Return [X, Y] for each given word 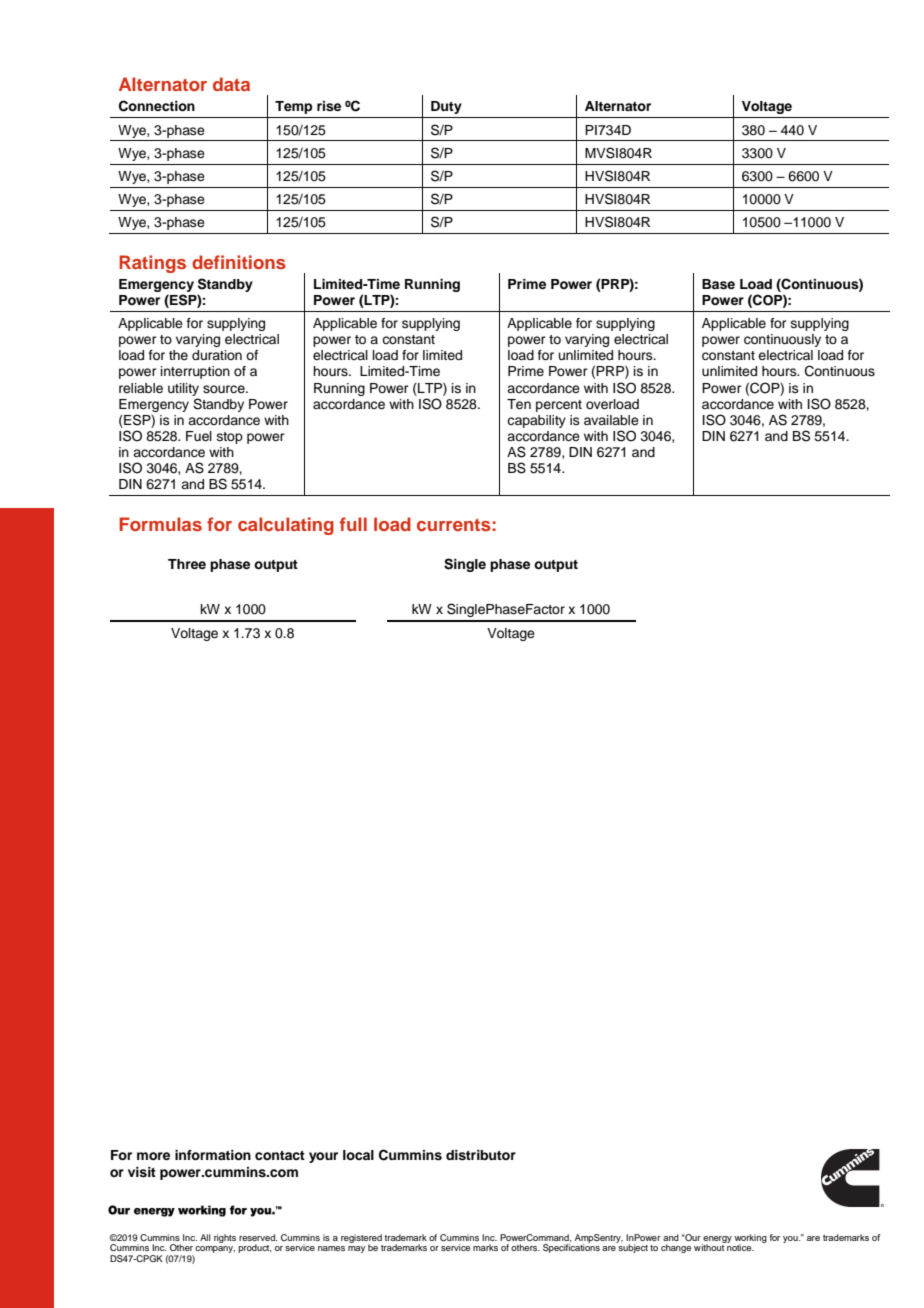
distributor [481, 1155]
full [353, 524]
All [205, 1237]
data [231, 84]
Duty [446, 107]
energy [717, 1240]
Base [718, 284]
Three [187, 564]
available [611, 420]
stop [230, 438]
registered [361, 1239]
